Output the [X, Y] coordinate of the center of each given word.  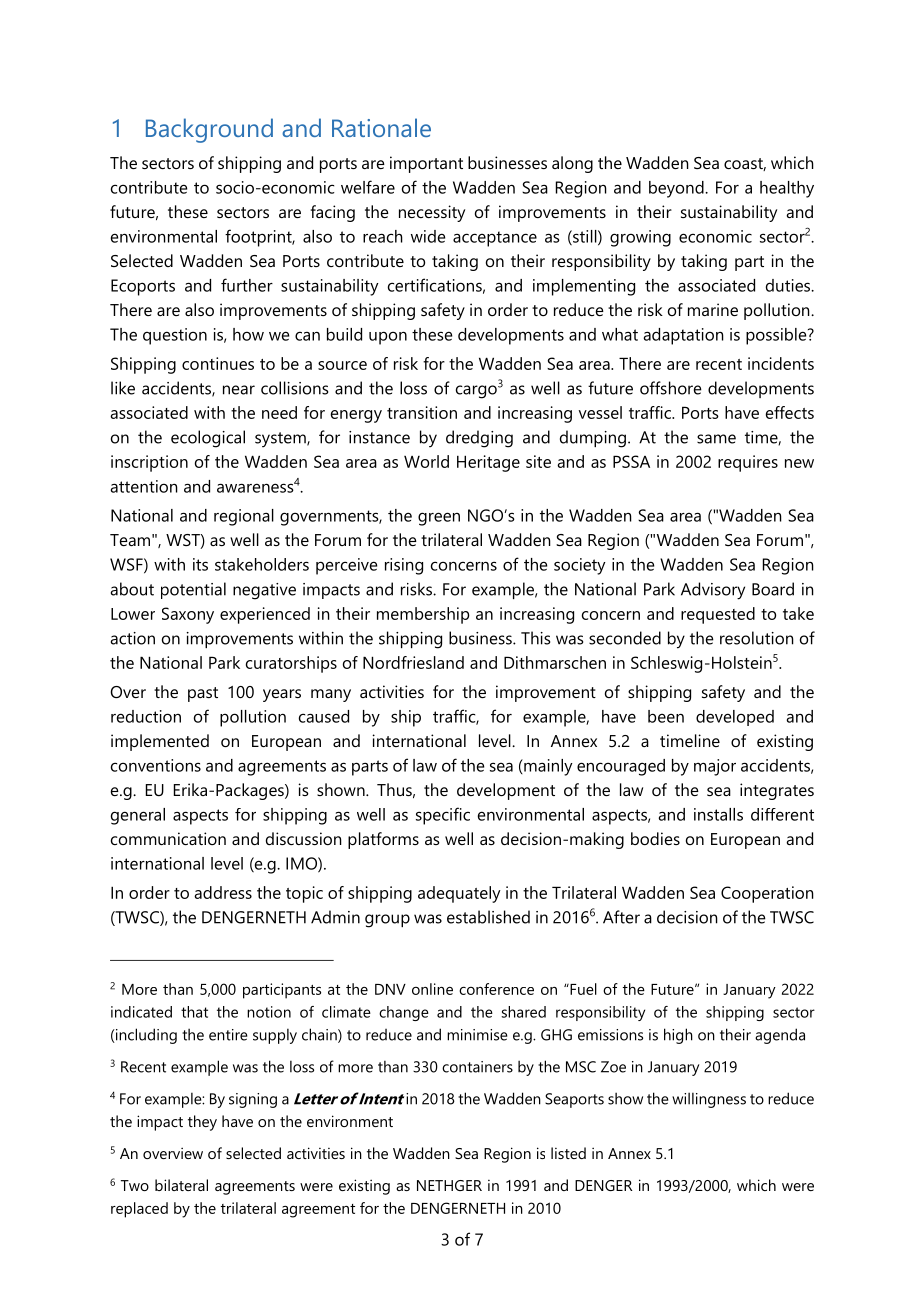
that [194, 1012]
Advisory [713, 591]
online [432, 989]
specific [443, 816]
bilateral [181, 1185]
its [200, 564]
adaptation [683, 336]
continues [218, 363]
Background [209, 130]
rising [404, 566]
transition [422, 412]
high [678, 1036]
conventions [156, 765]
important [426, 164]
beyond [677, 189]
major [715, 767]
